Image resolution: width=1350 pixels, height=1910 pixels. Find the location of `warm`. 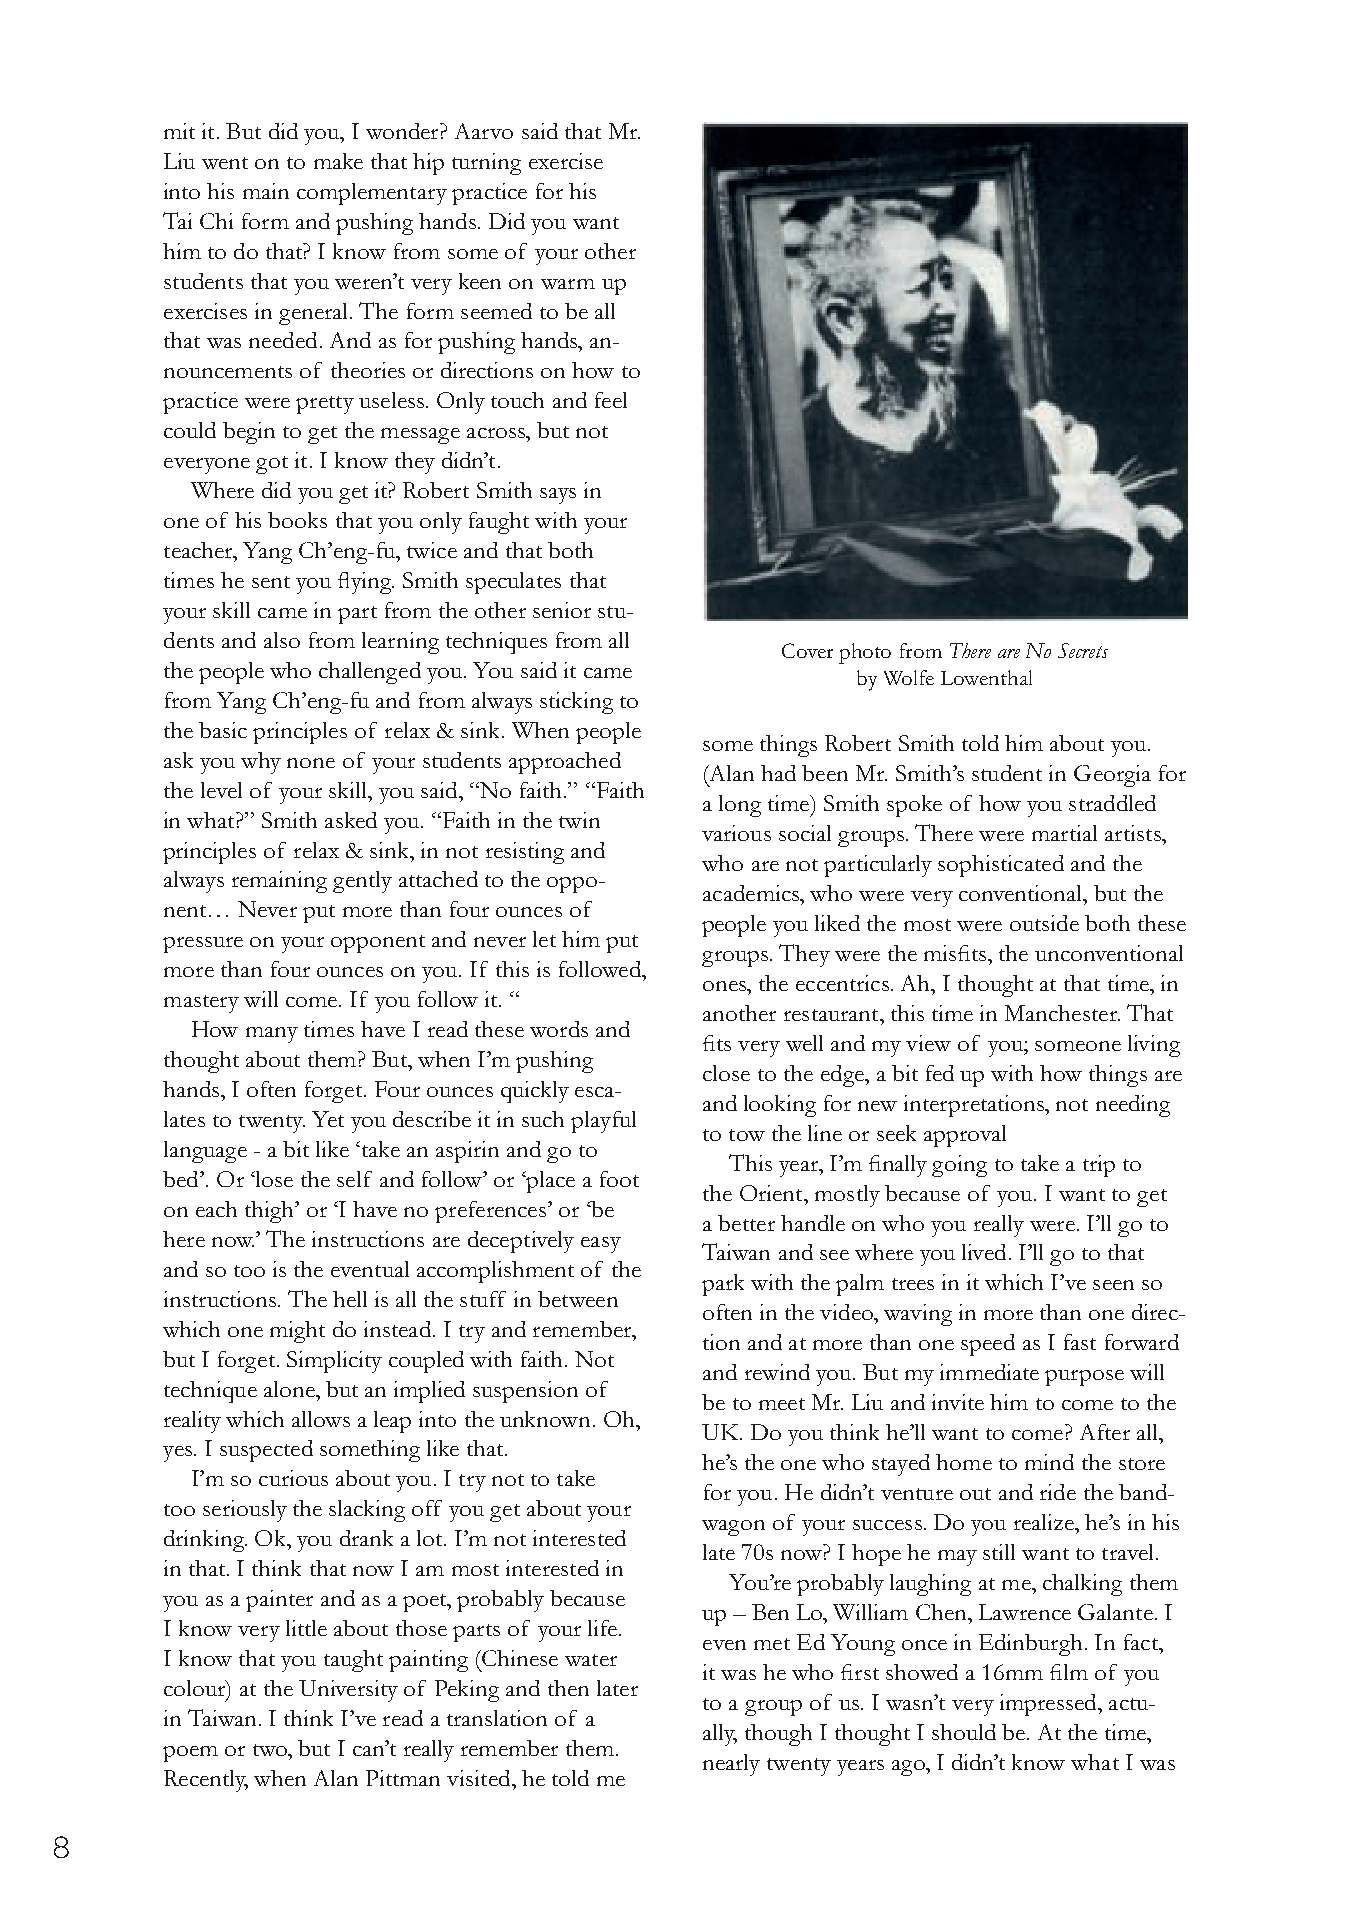

warm is located at coordinates (568, 284).
